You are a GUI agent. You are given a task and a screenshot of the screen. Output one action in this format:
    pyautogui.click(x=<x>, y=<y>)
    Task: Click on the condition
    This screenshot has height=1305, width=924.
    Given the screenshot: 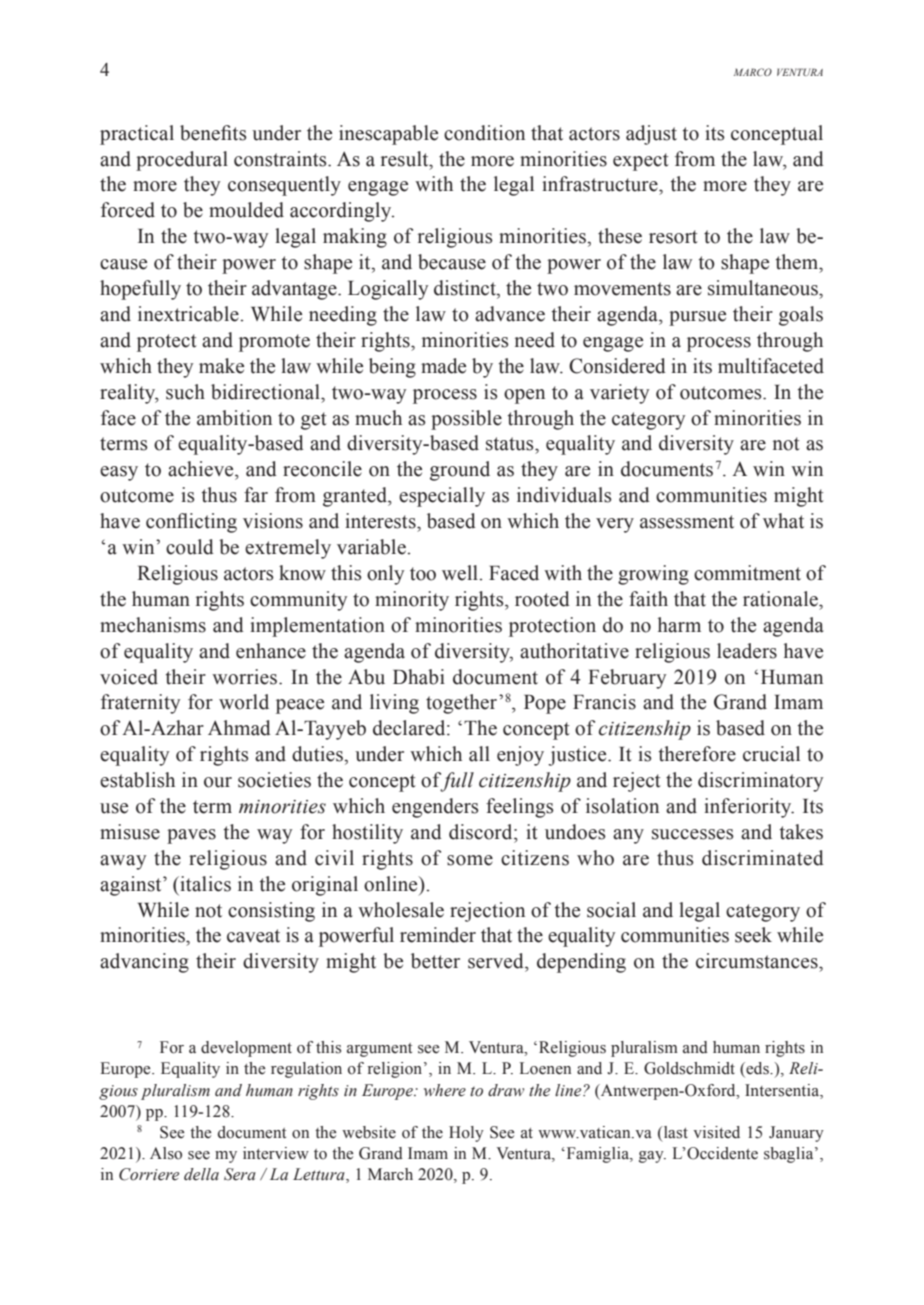 What is the action you would take?
    pyautogui.click(x=484, y=133)
